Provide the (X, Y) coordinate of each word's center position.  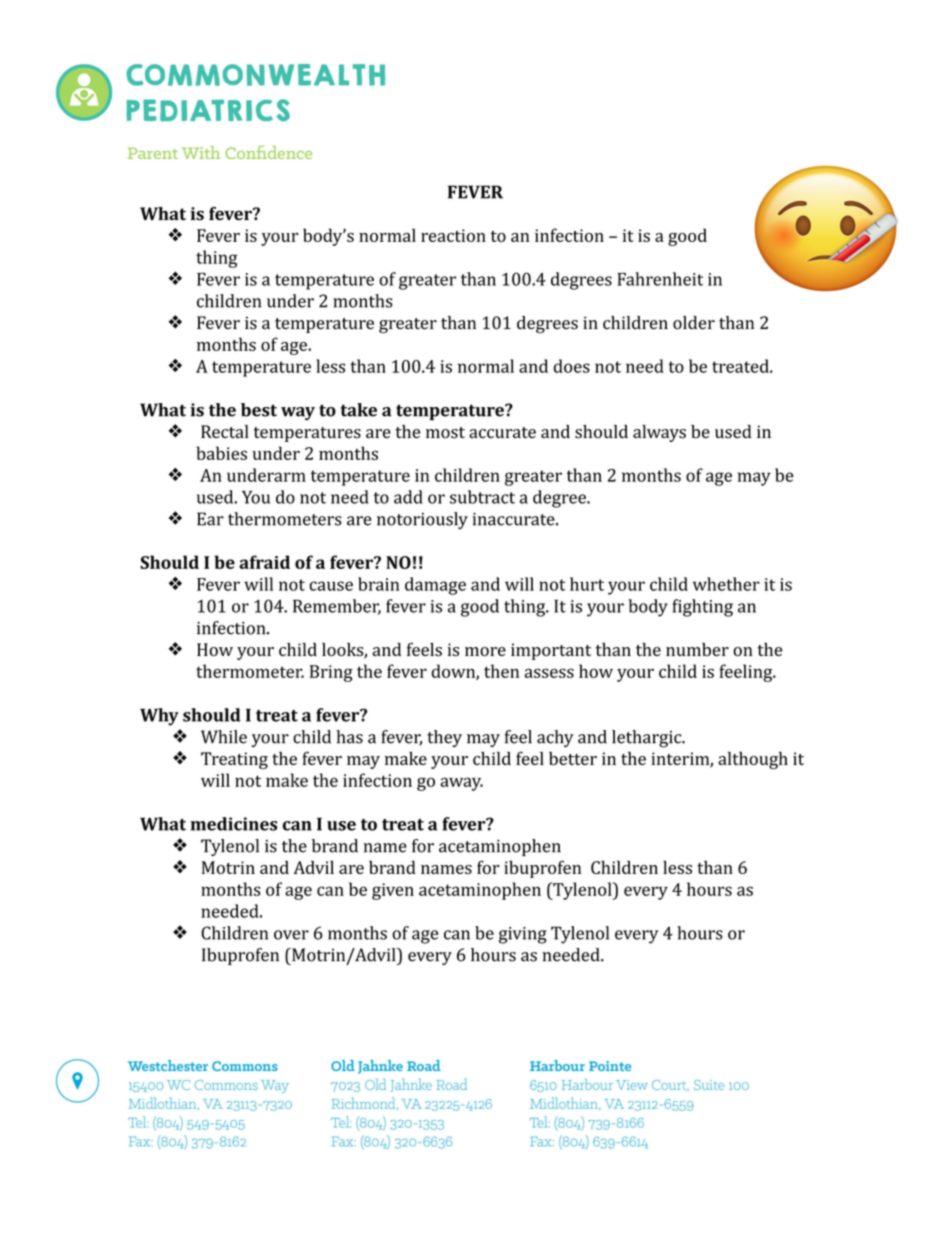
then (501, 671)
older (694, 323)
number (697, 649)
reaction (453, 235)
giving (523, 935)
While (224, 737)
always (659, 433)
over (291, 935)
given (393, 891)
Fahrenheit (660, 279)
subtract (482, 497)
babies (221, 453)
